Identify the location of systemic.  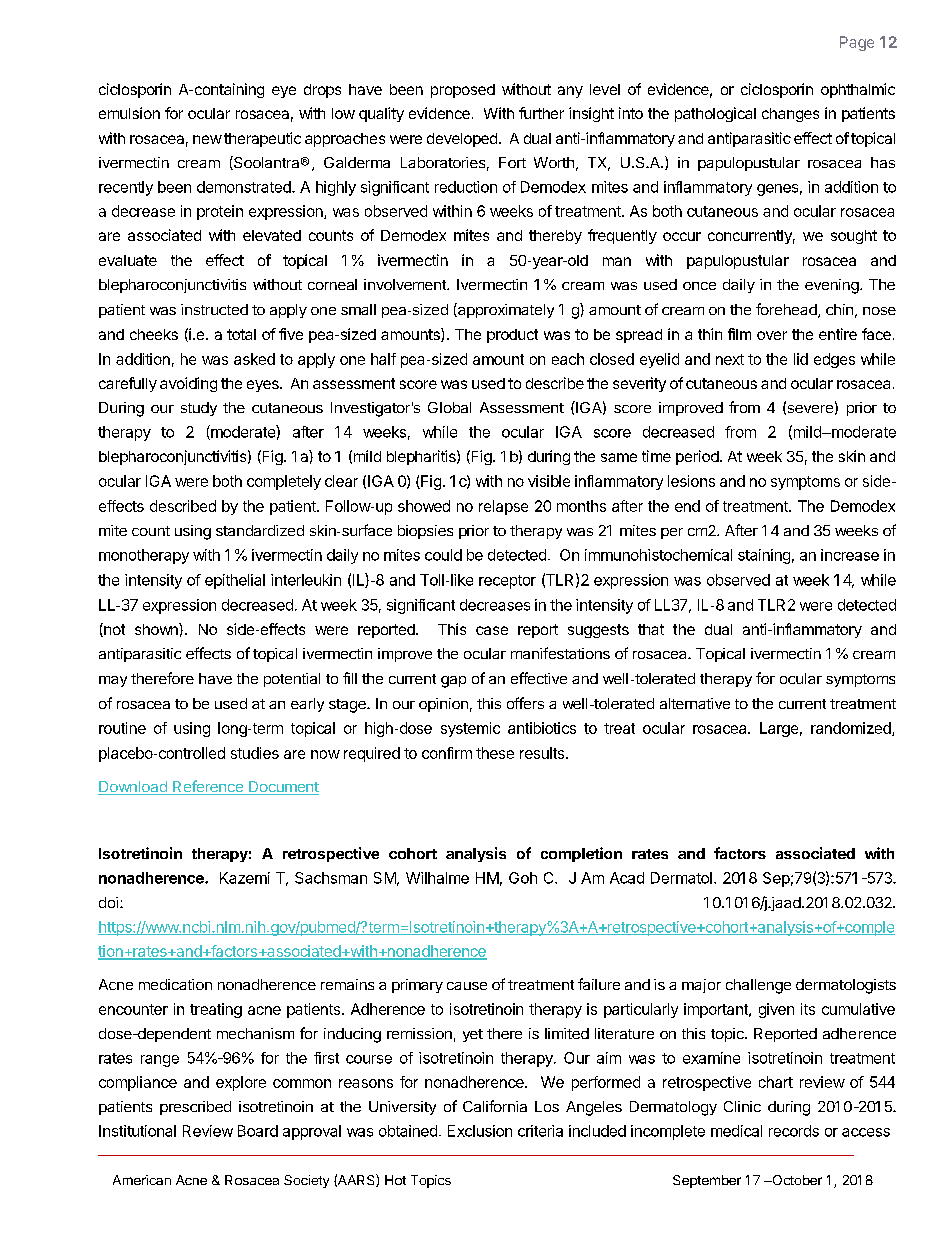
(470, 729).
